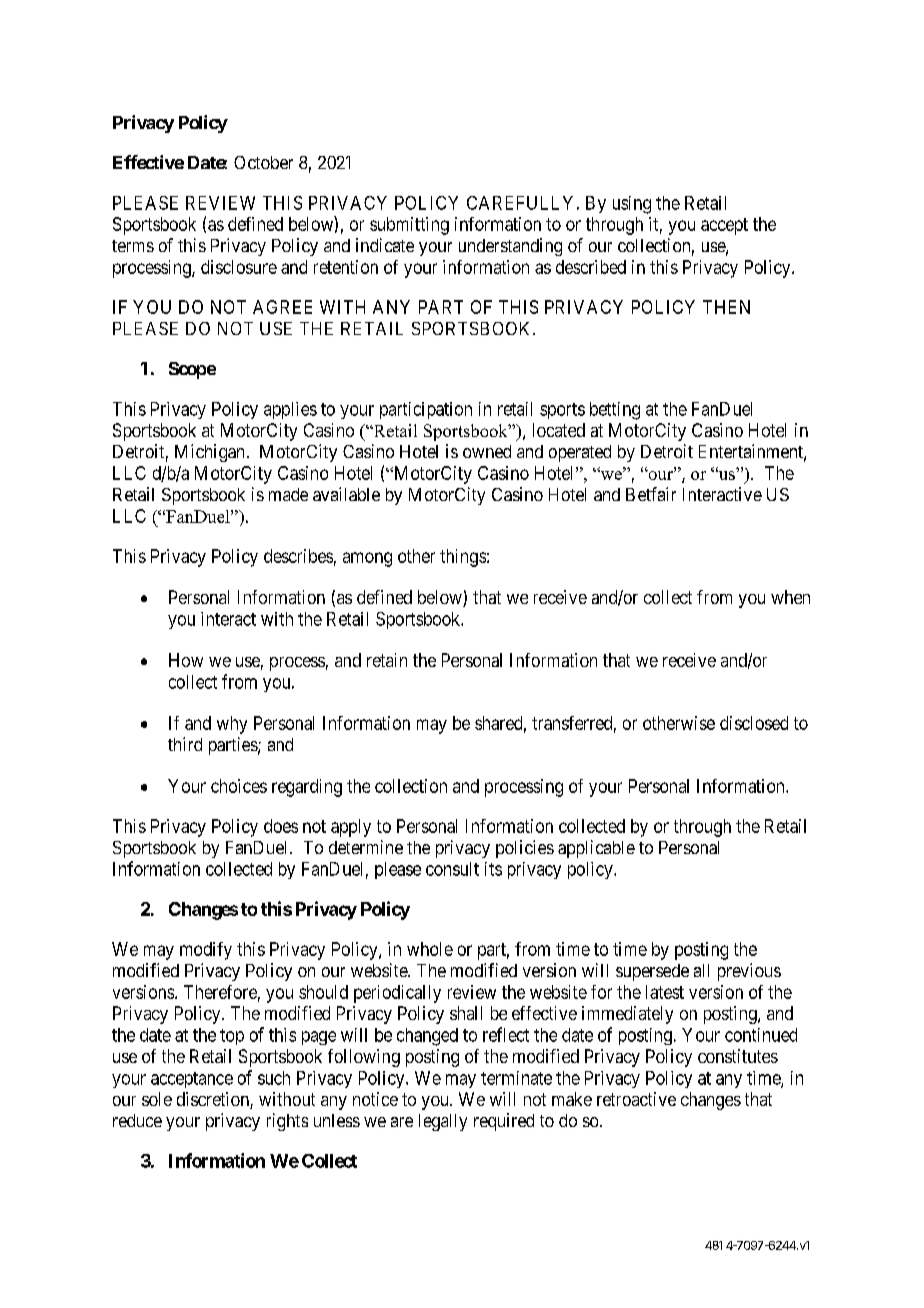 The height and width of the document is (1308, 924). What do you see at coordinates (487, 451) in the document?
I see `owned` at bounding box center [487, 451].
